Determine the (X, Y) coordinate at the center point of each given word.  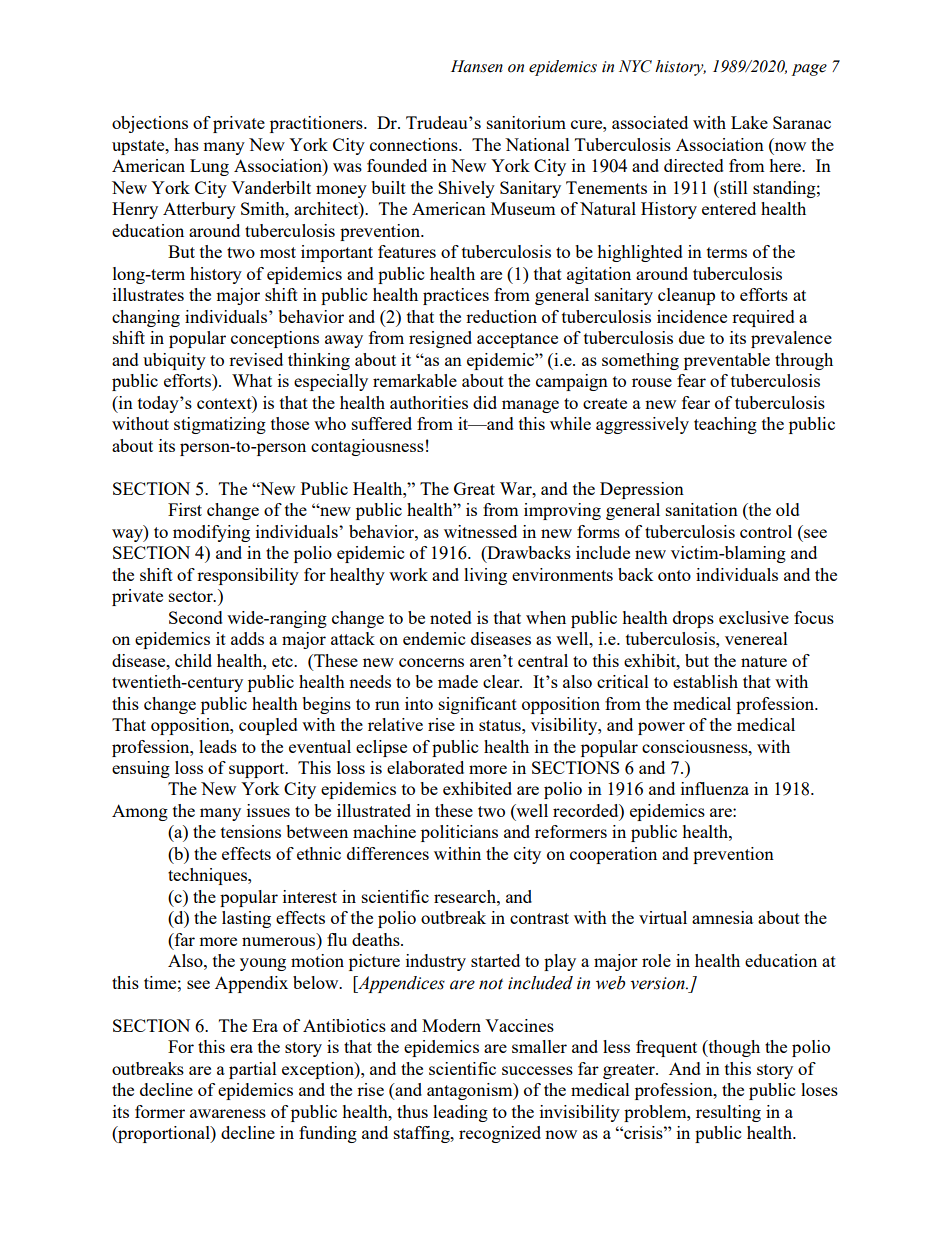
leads (218, 746)
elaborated (425, 767)
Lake (749, 122)
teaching (725, 425)
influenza (715, 788)
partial (253, 1070)
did (485, 402)
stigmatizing (220, 425)
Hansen (477, 66)
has (186, 144)
